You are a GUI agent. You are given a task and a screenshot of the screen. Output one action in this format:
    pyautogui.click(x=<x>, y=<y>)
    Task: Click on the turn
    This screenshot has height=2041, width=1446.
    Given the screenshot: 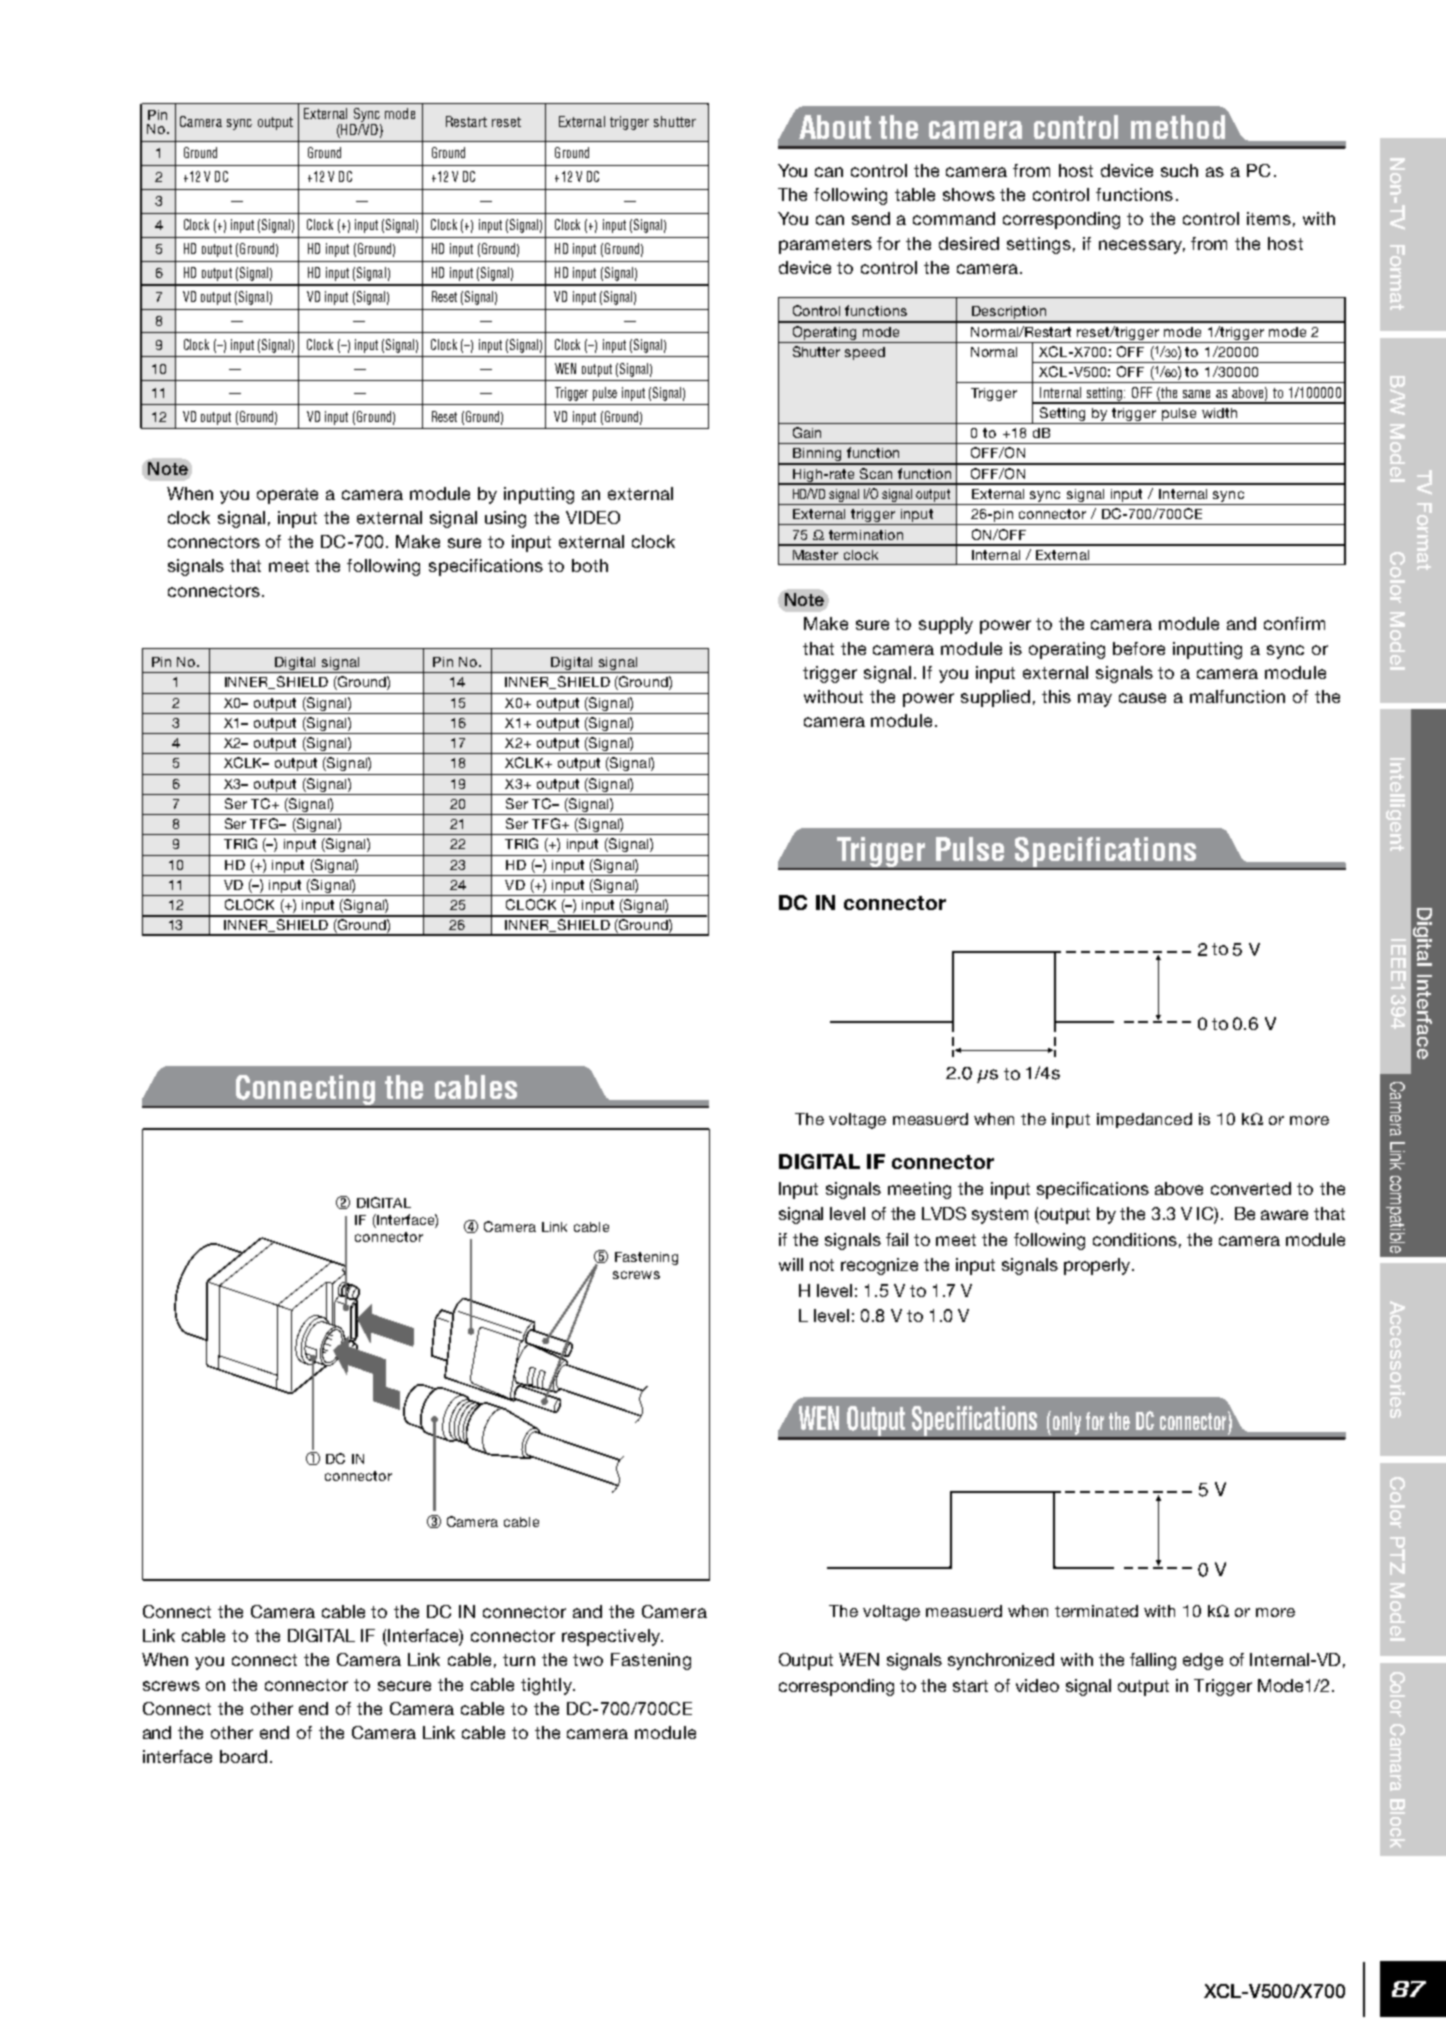 What is the action you would take?
    pyautogui.click(x=519, y=1660)
